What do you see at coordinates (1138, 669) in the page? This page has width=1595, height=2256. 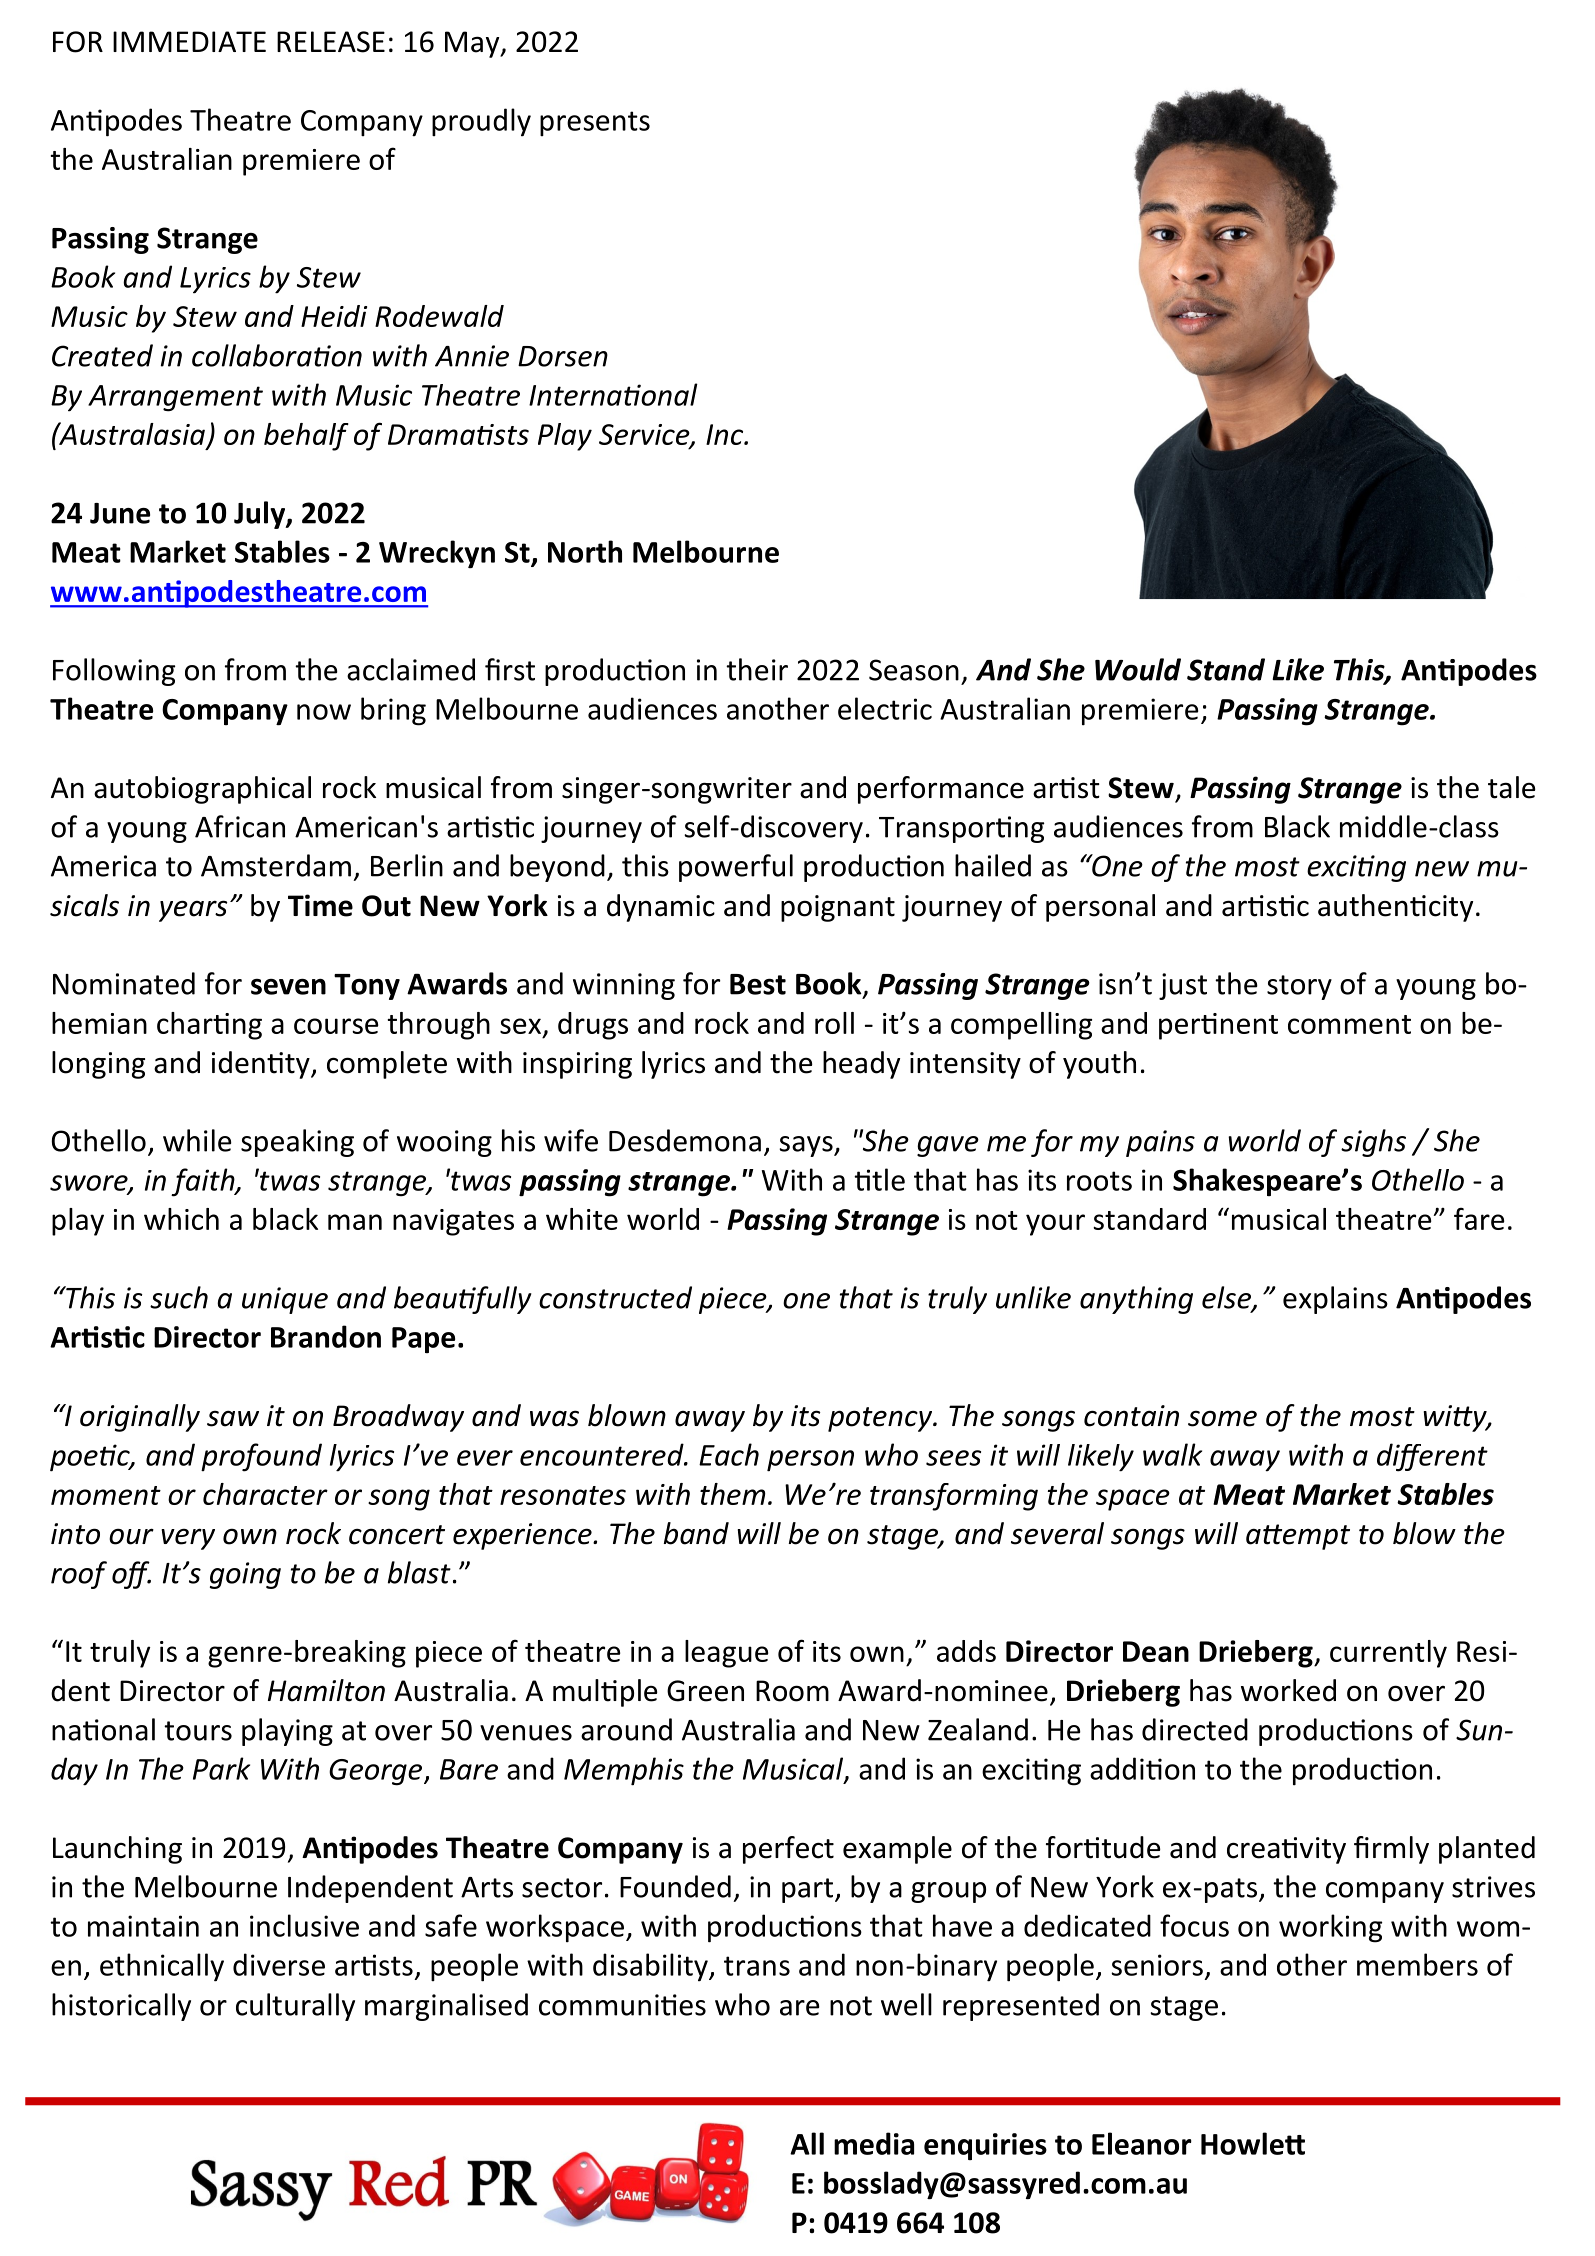 I see `Would` at bounding box center [1138, 669].
